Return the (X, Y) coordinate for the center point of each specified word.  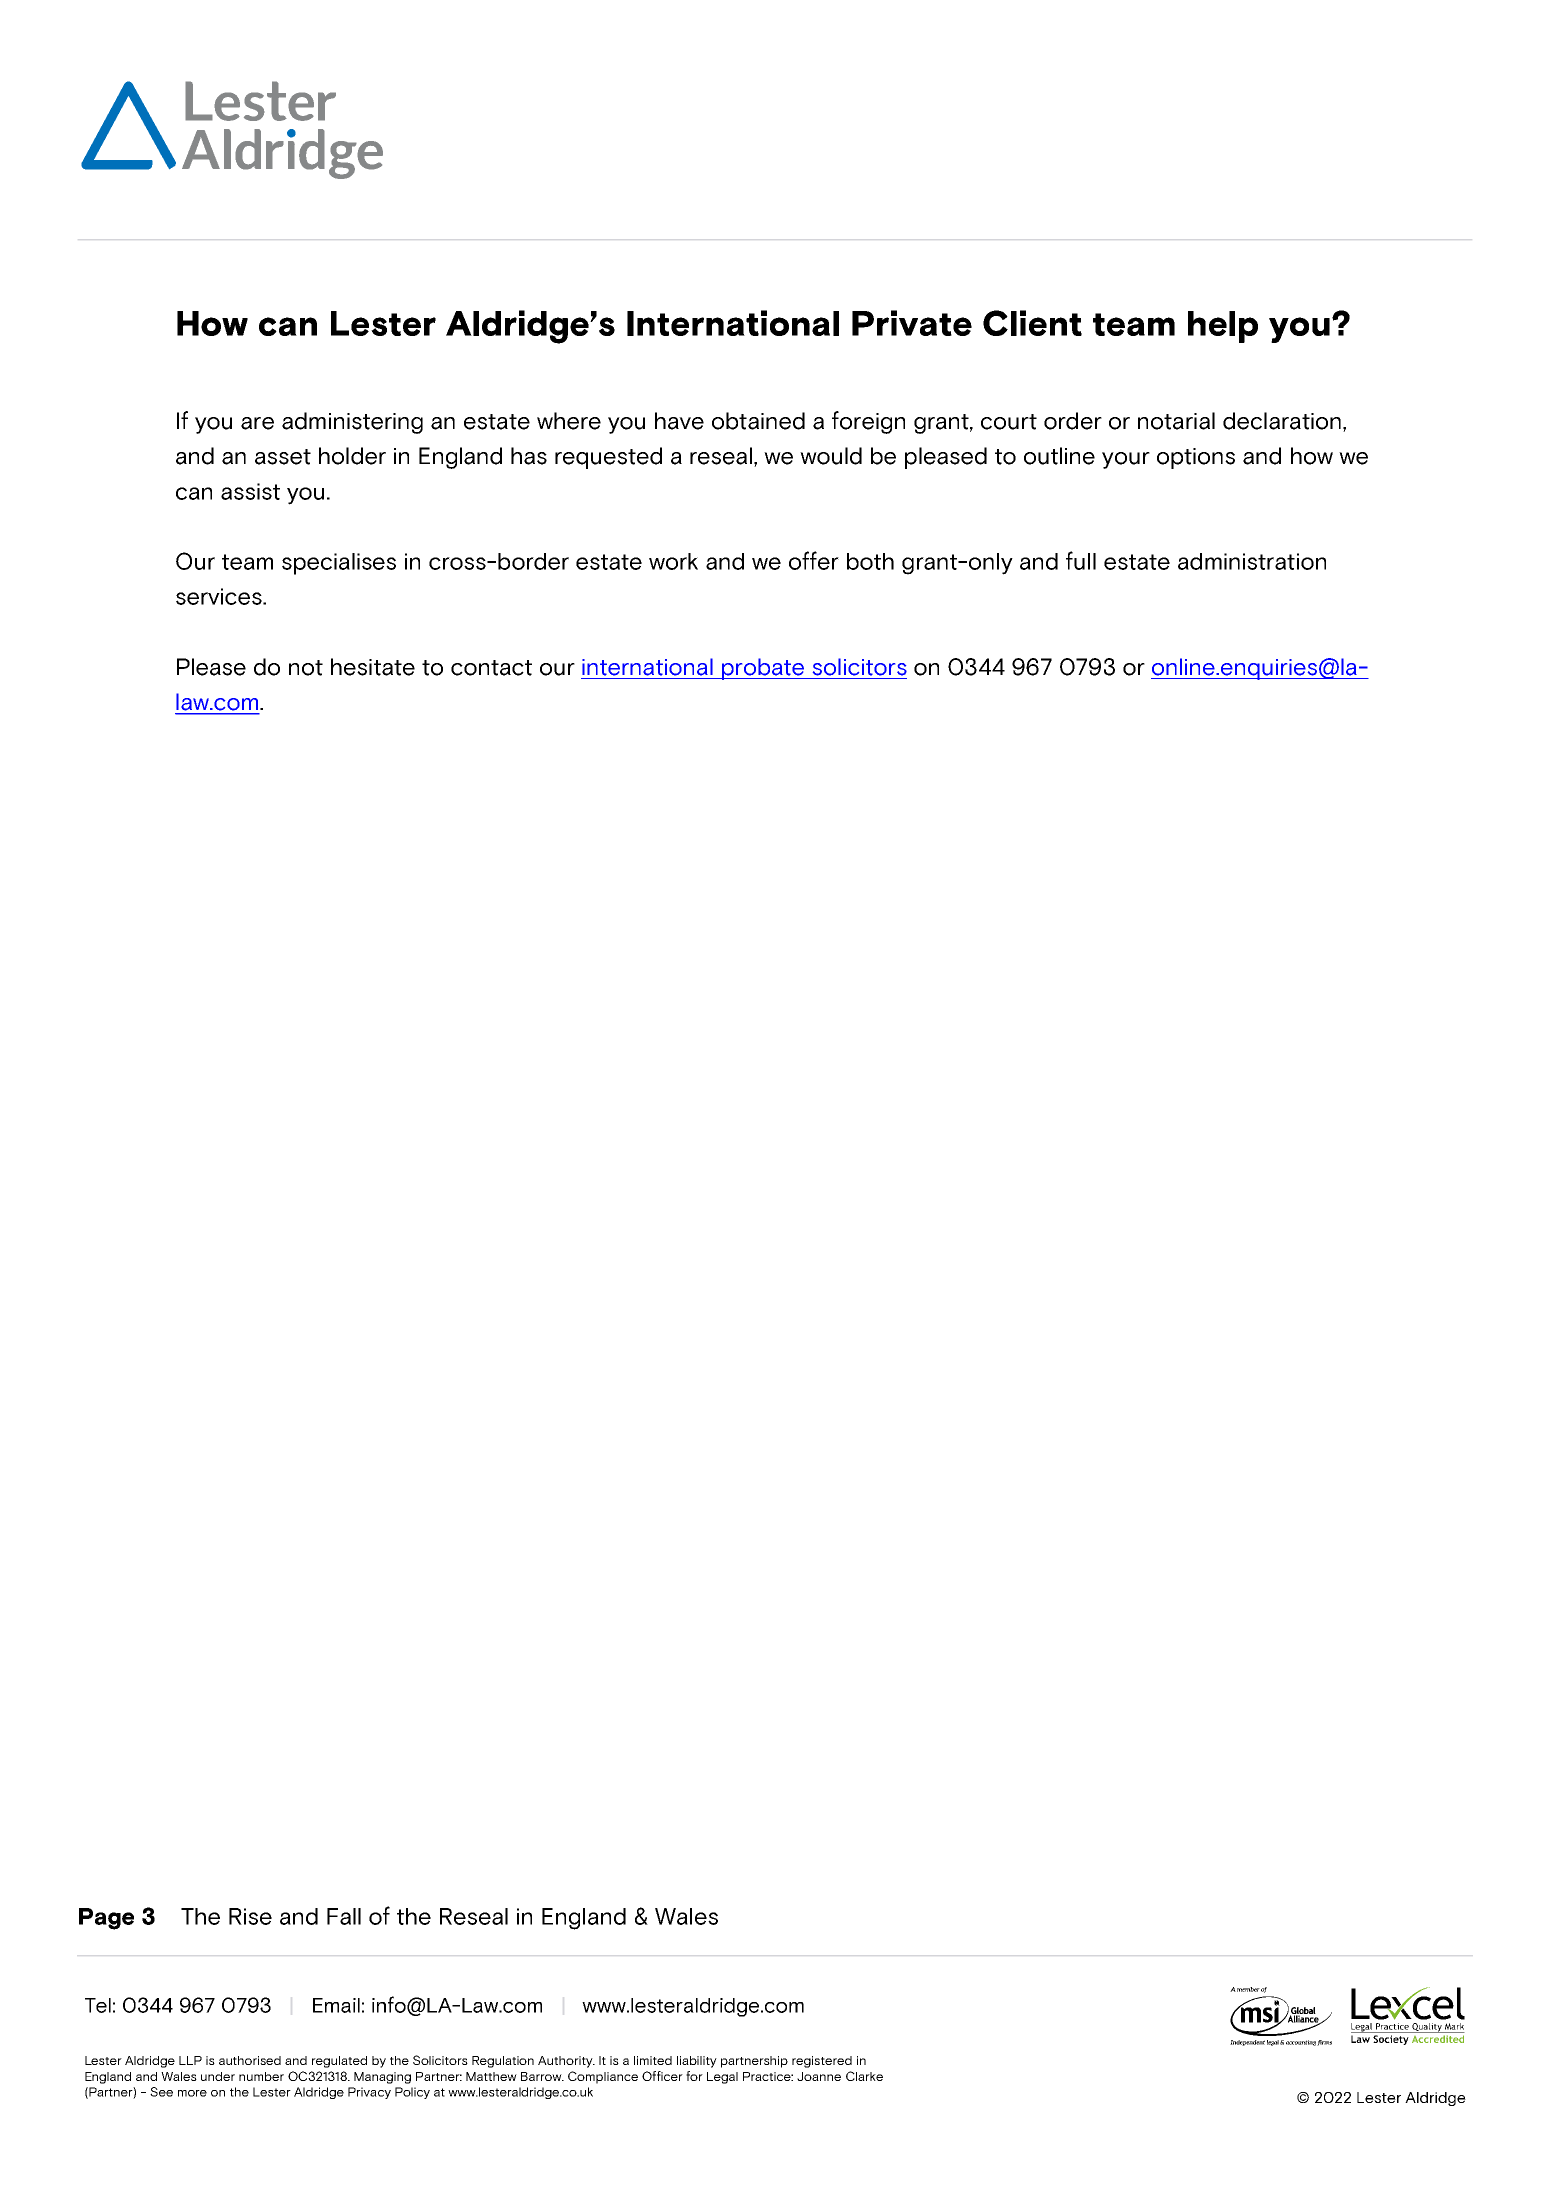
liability (697, 2062)
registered (822, 2062)
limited (653, 2060)
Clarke (864, 2076)
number (261, 2076)
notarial (1176, 421)
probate (763, 669)
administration (1252, 561)
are (257, 423)
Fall (344, 1916)
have (679, 421)
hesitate (373, 667)
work (673, 561)
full (1081, 560)
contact (491, 668)
